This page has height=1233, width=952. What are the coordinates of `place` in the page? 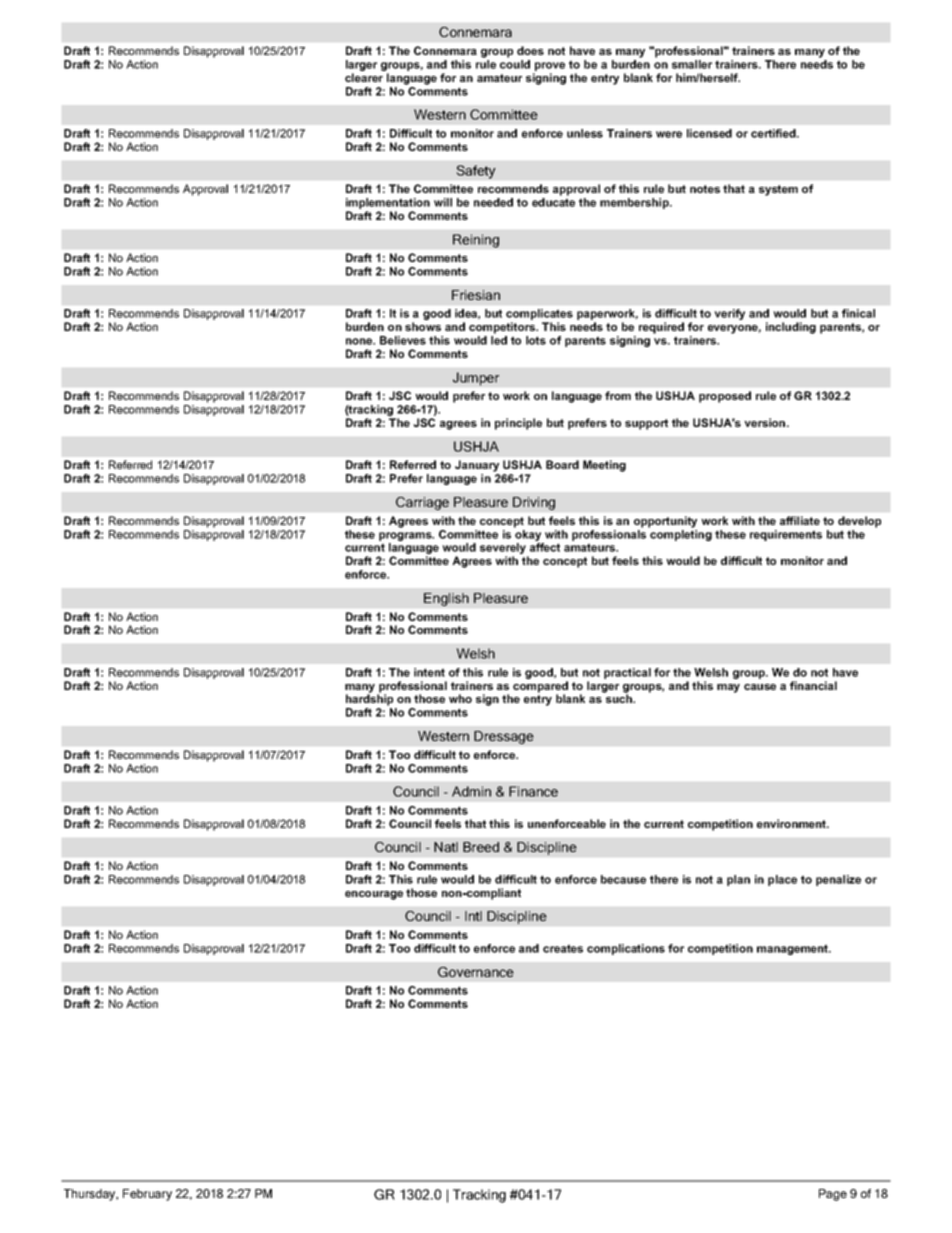 It's located at (782, 880).
